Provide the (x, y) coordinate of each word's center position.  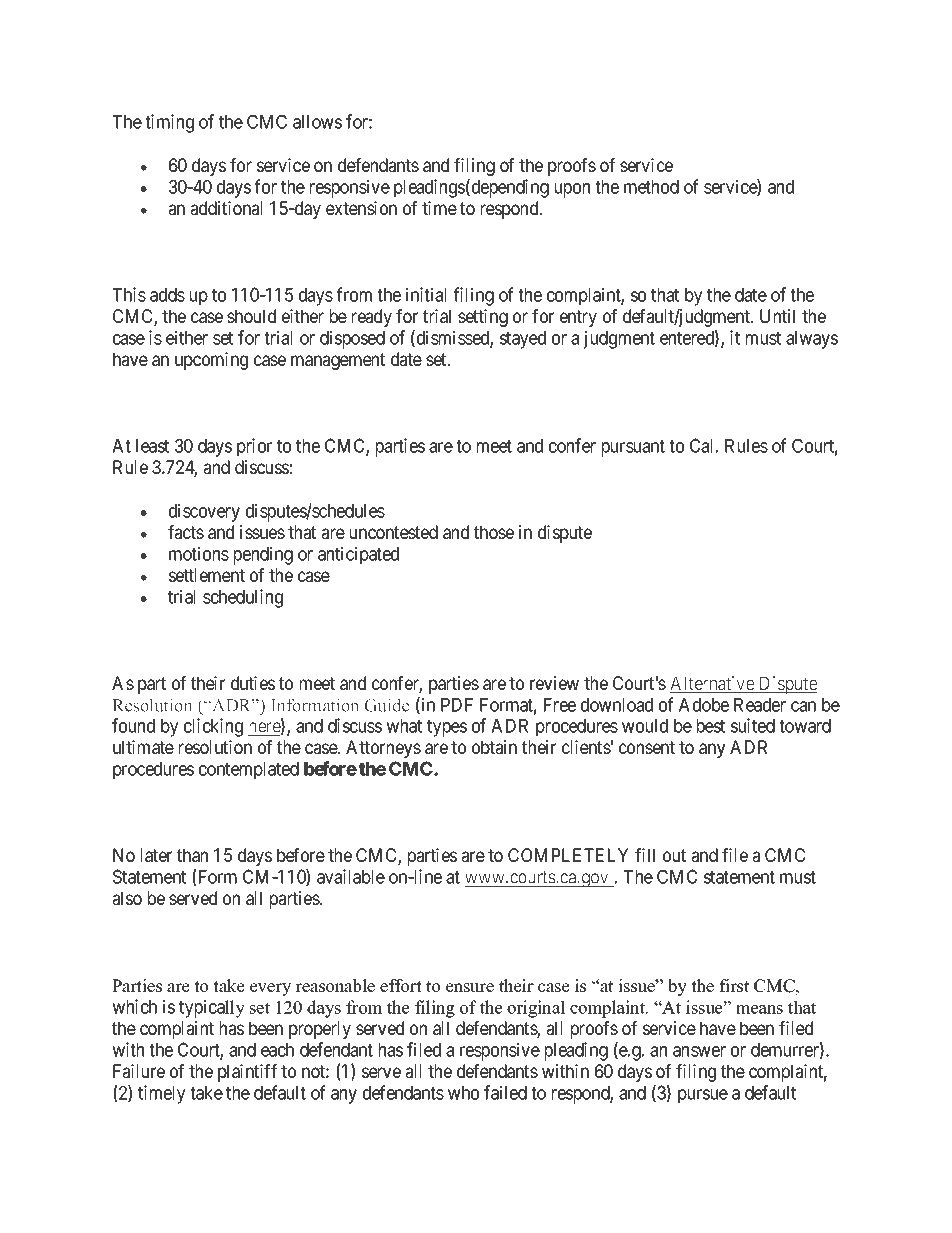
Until (777, 316)
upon (572, 190)
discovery (204, 512)
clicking (213, 727)
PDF (457, 705)
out (674, 855)
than (192, 855)
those (494, 532)
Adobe (704, 705)
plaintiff (247, 1073)
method (651, 187)
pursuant (633, 448)
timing (169, 123)
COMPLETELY (568, 855)
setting (483, 318)
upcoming (211, 361)
